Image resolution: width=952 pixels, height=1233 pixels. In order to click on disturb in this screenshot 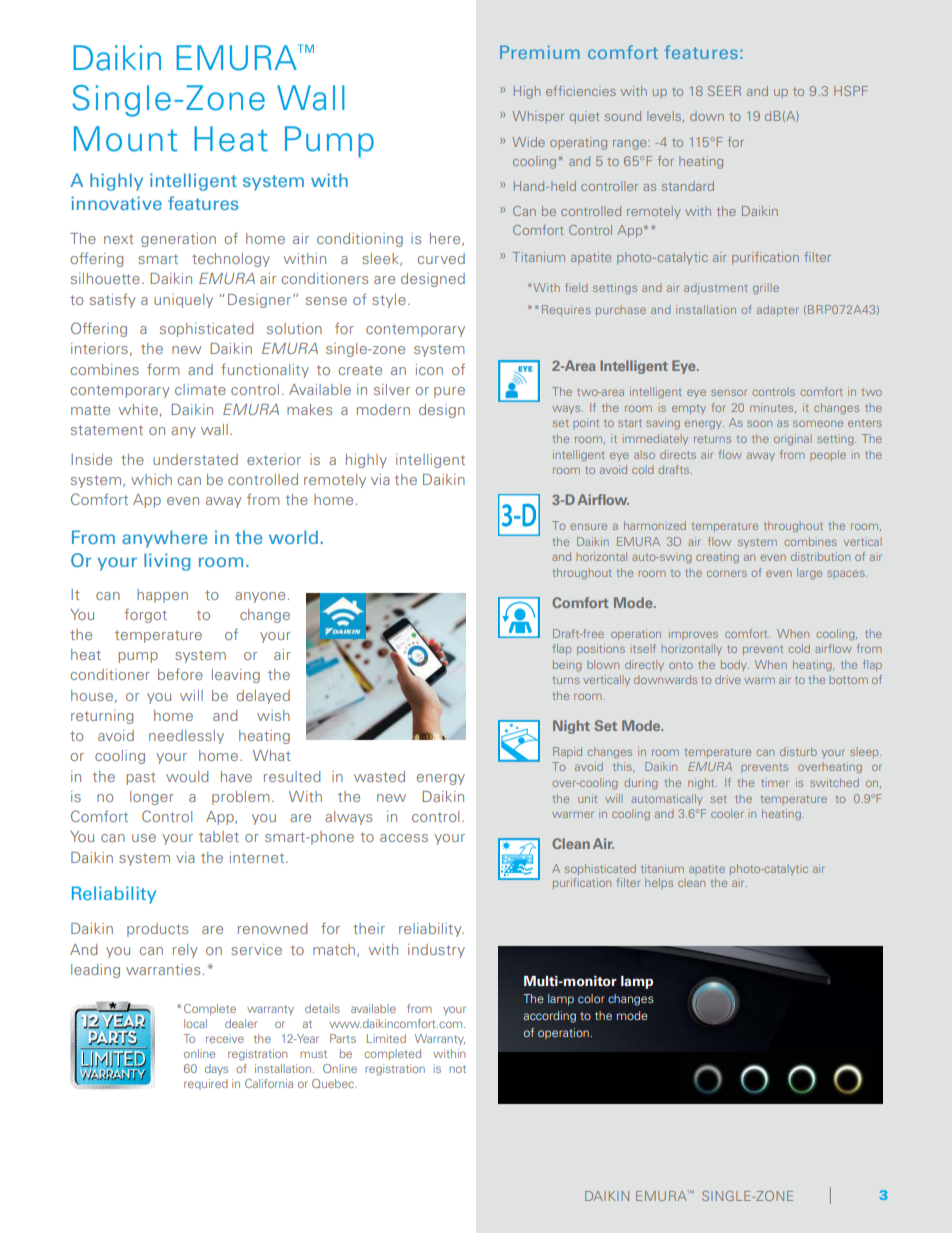, I will do `click(798, 751)`.
